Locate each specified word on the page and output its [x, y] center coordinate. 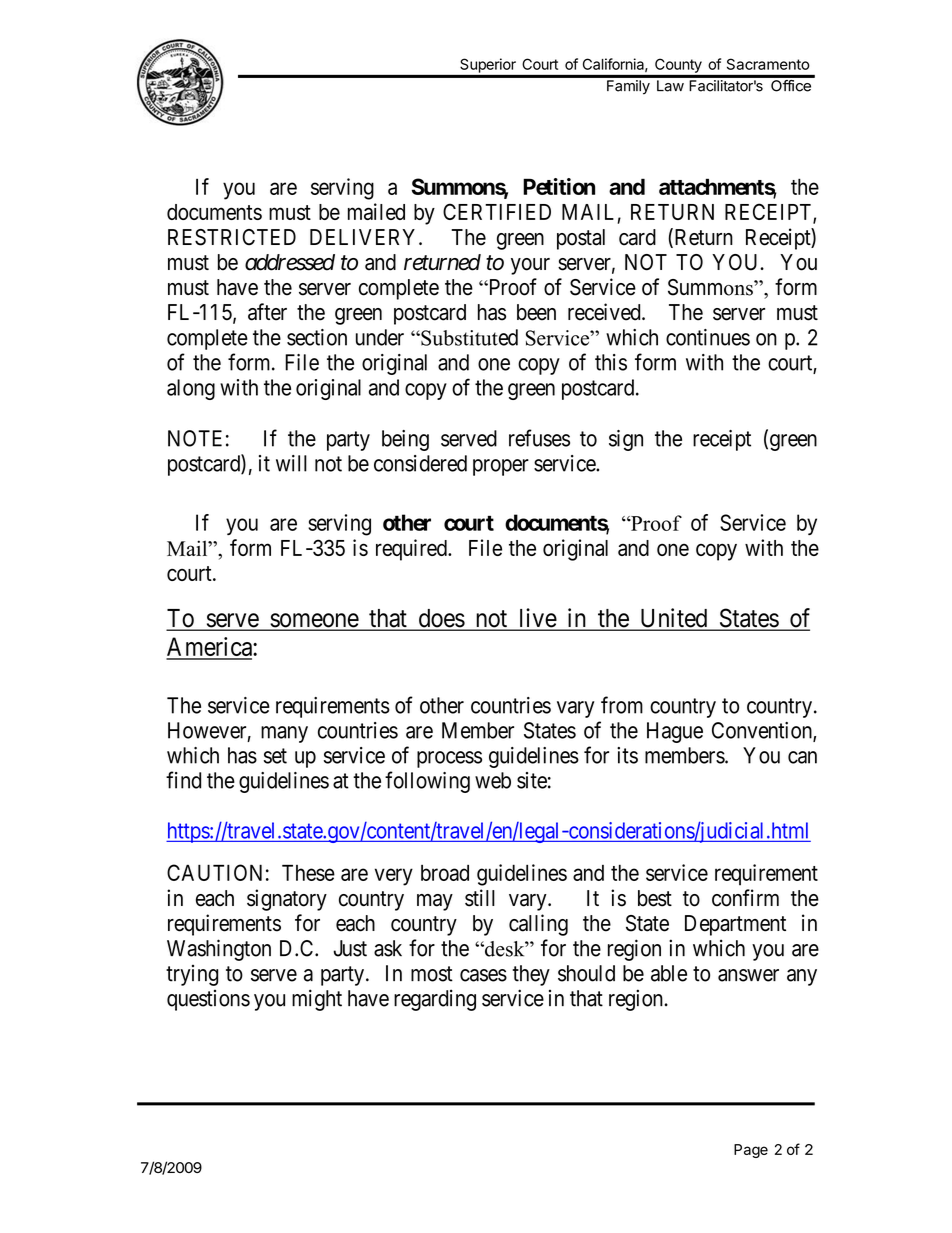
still [480, 898]
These [308, 872]
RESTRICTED [232, 237]
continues [708, 337]
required [412, 550]
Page [751, 1151]
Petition [559, 186]
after [267, 312]
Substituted [468, 337]
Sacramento [768, 64]
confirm [745, 898]
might [317, 1000]
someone [314, 621]
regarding [435, 1000]
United [674, 619]
